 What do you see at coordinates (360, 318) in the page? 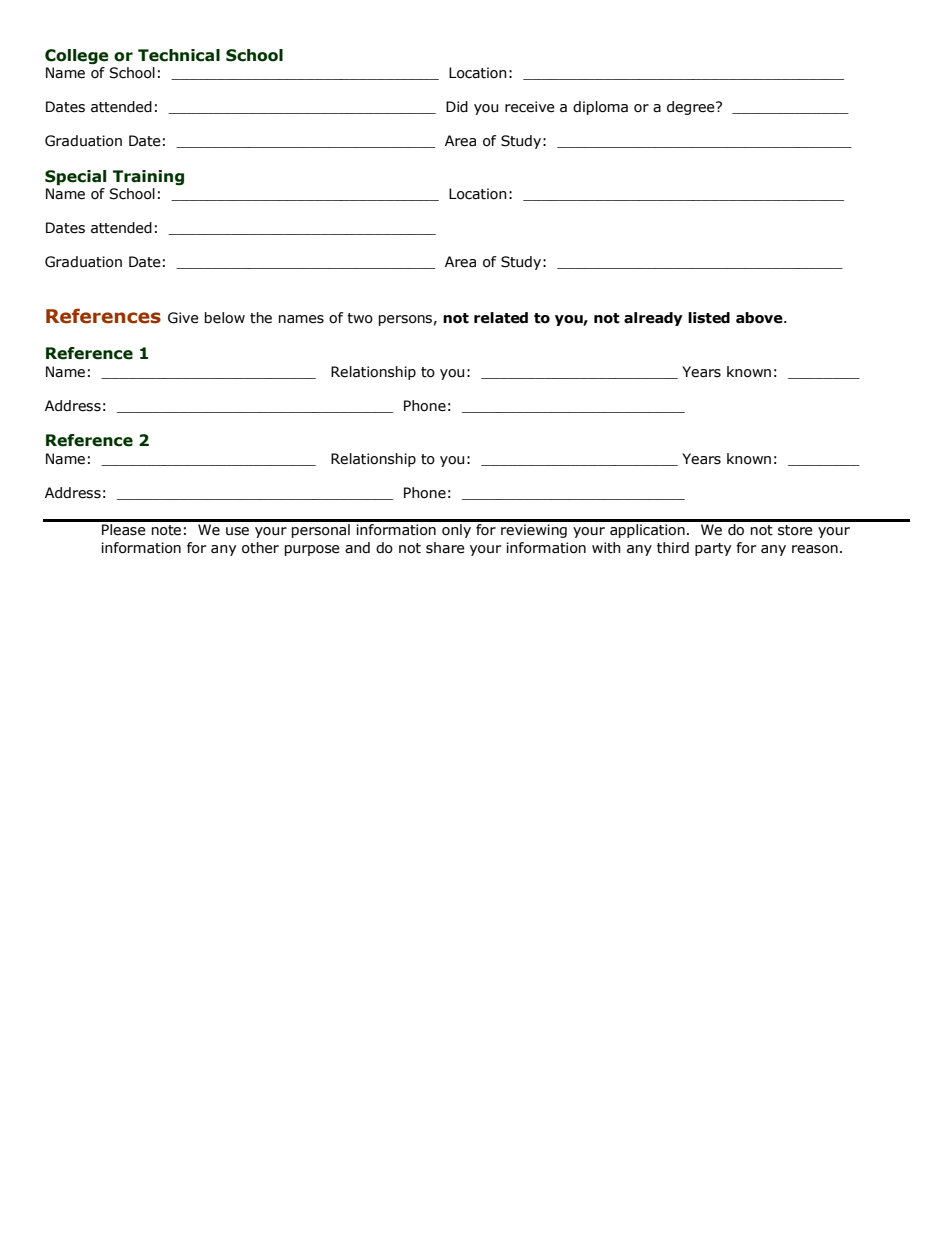
I see `two` at bounding box center [360, 318].
